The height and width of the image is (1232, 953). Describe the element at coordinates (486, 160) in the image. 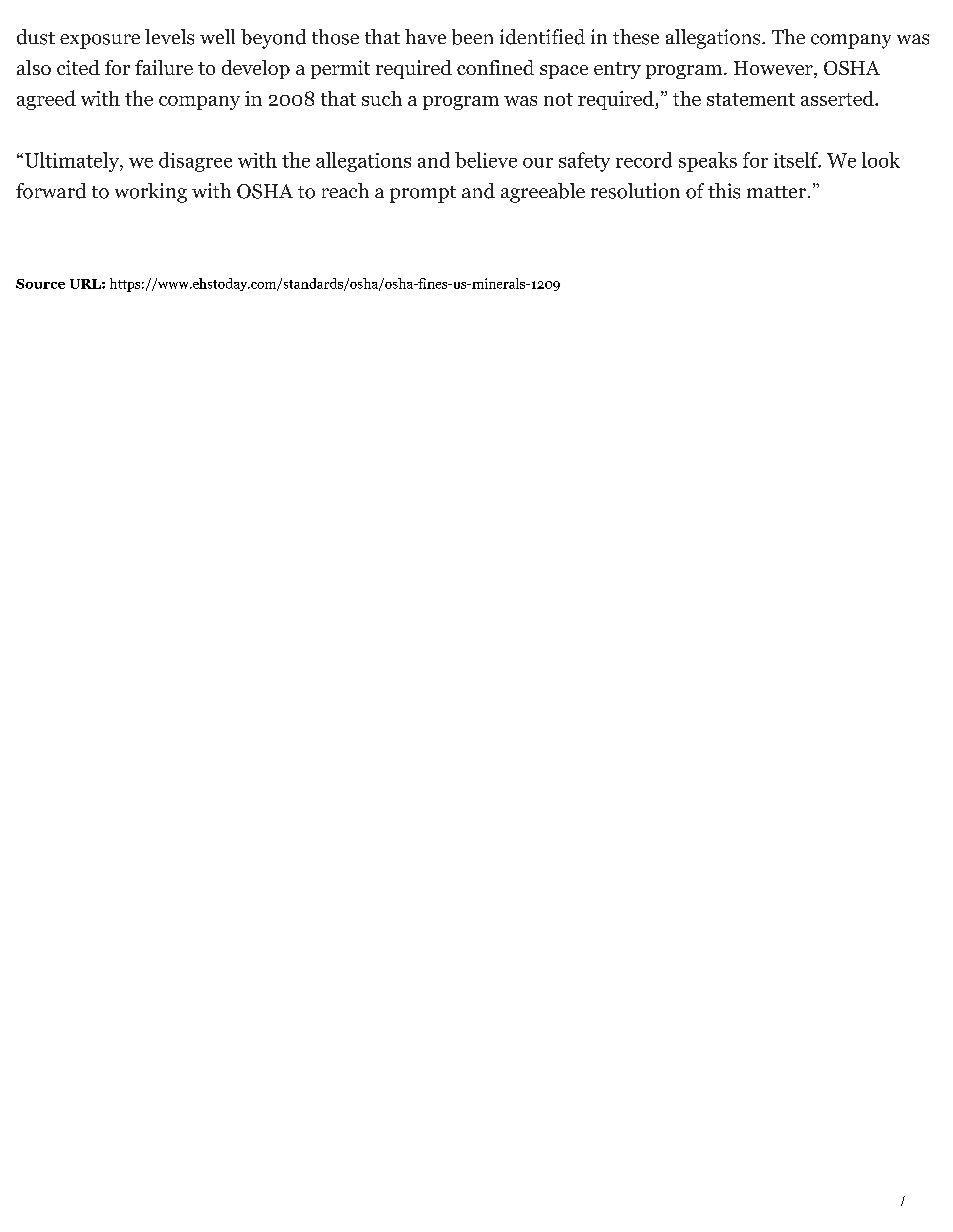

I see `believe` at that location.
